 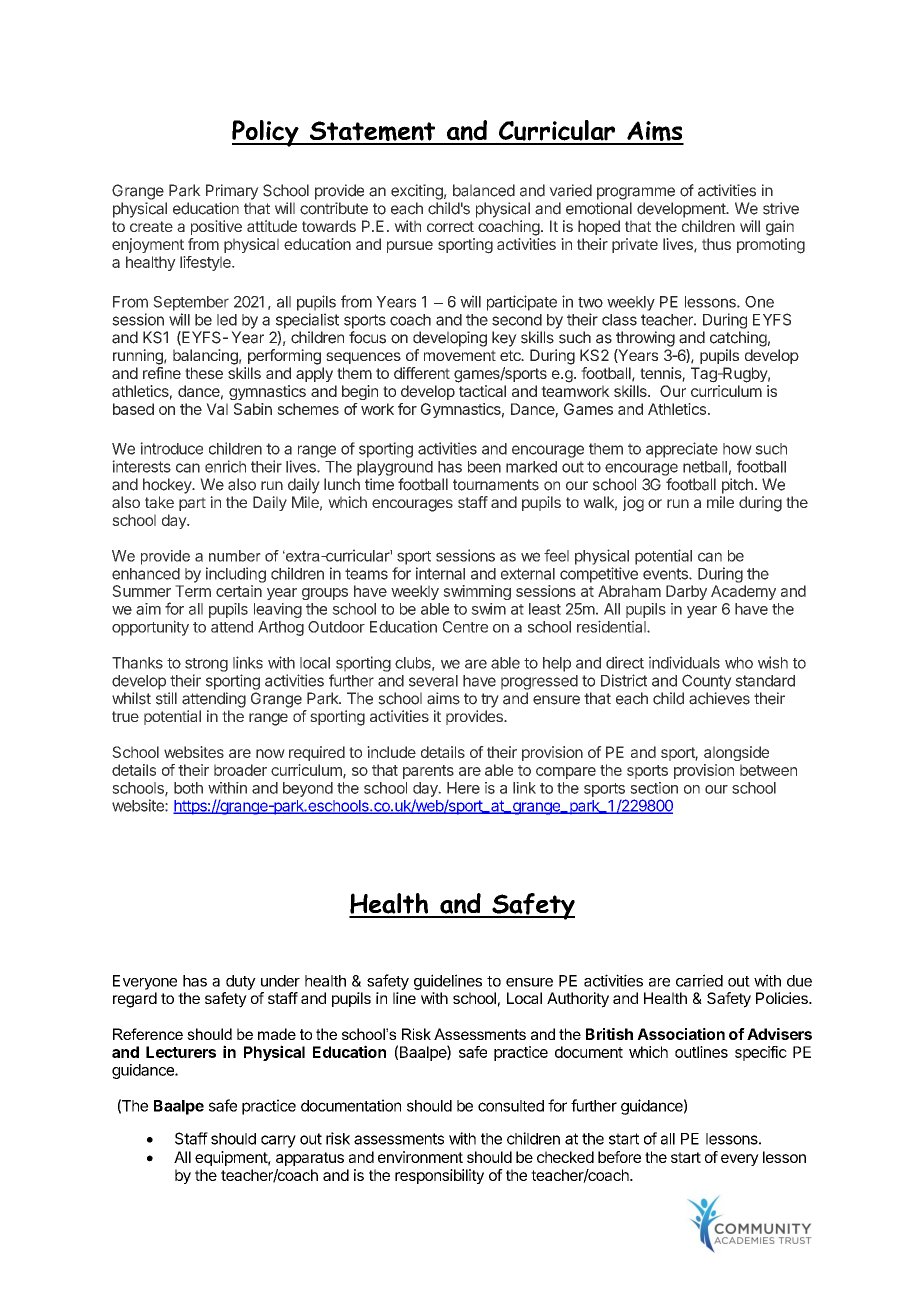 What do you see at coordinates (232, 192) in the page?
I see `Primary` at bounding box center [232, 192].
